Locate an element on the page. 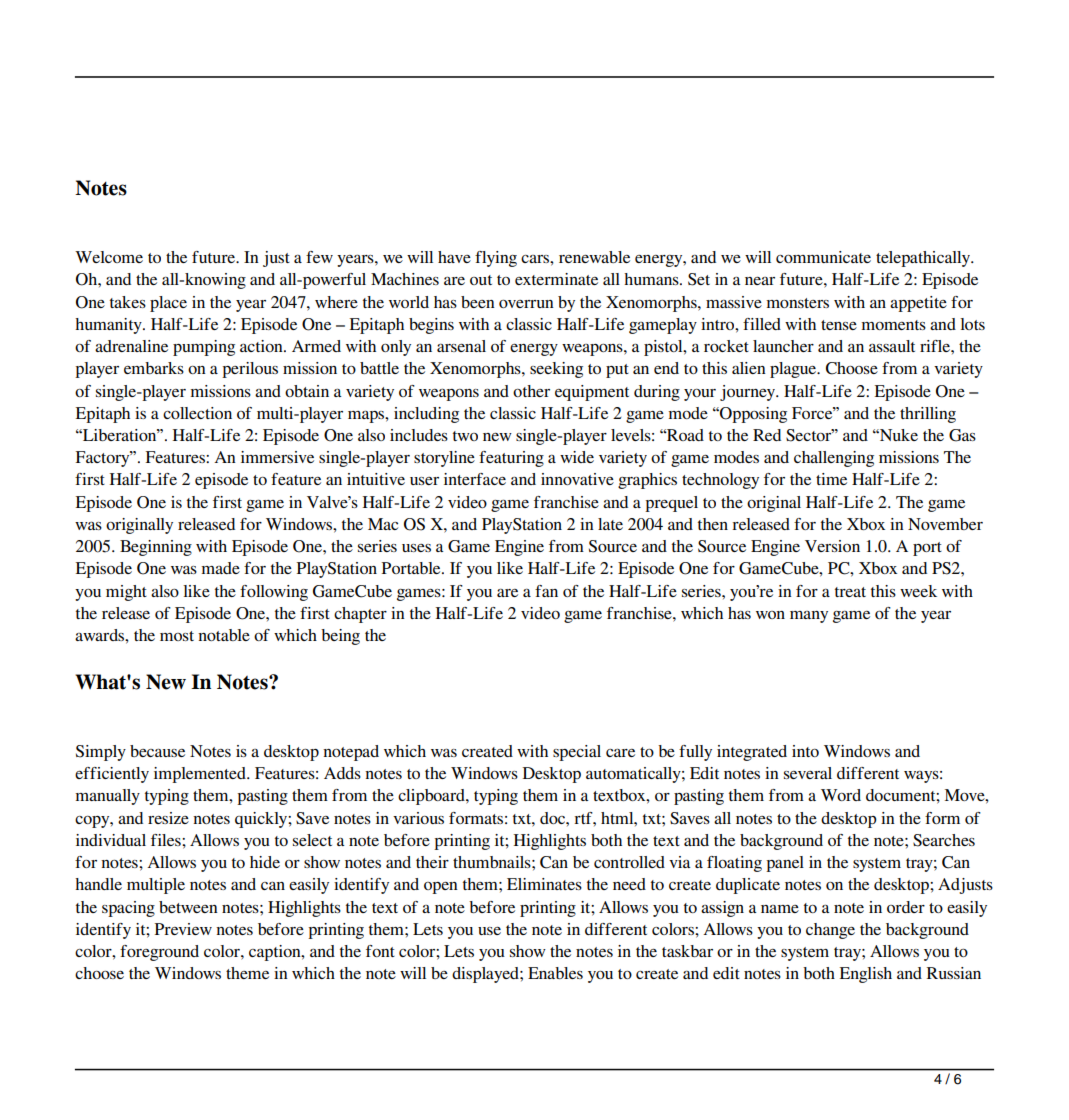  exterminate is located at coordinates (556, 279).
